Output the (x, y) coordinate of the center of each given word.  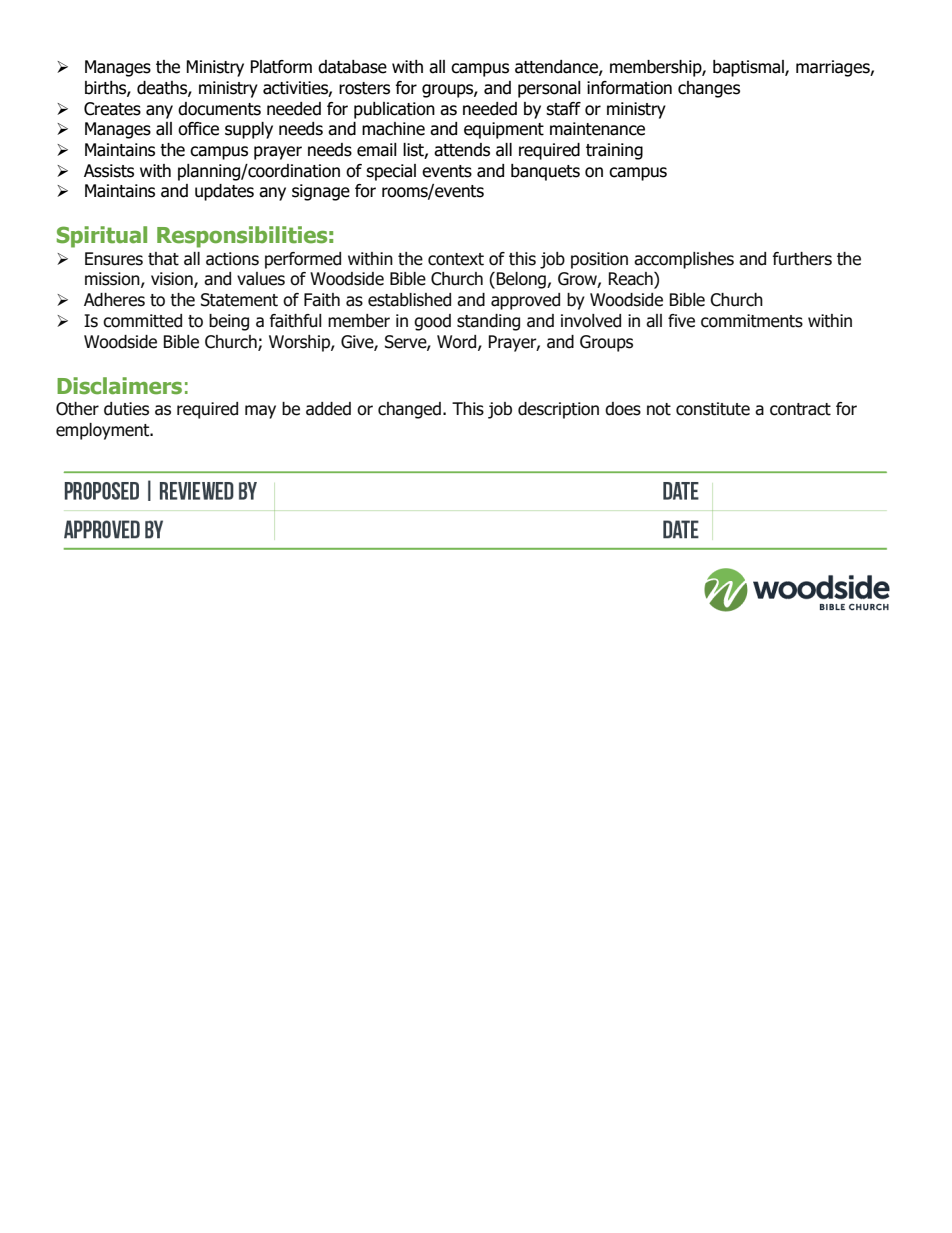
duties (126, 409)
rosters (364, 88)
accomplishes (684, 260)
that (163, 259)
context (456, 259)
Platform (281, 67)
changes (709, 89)
